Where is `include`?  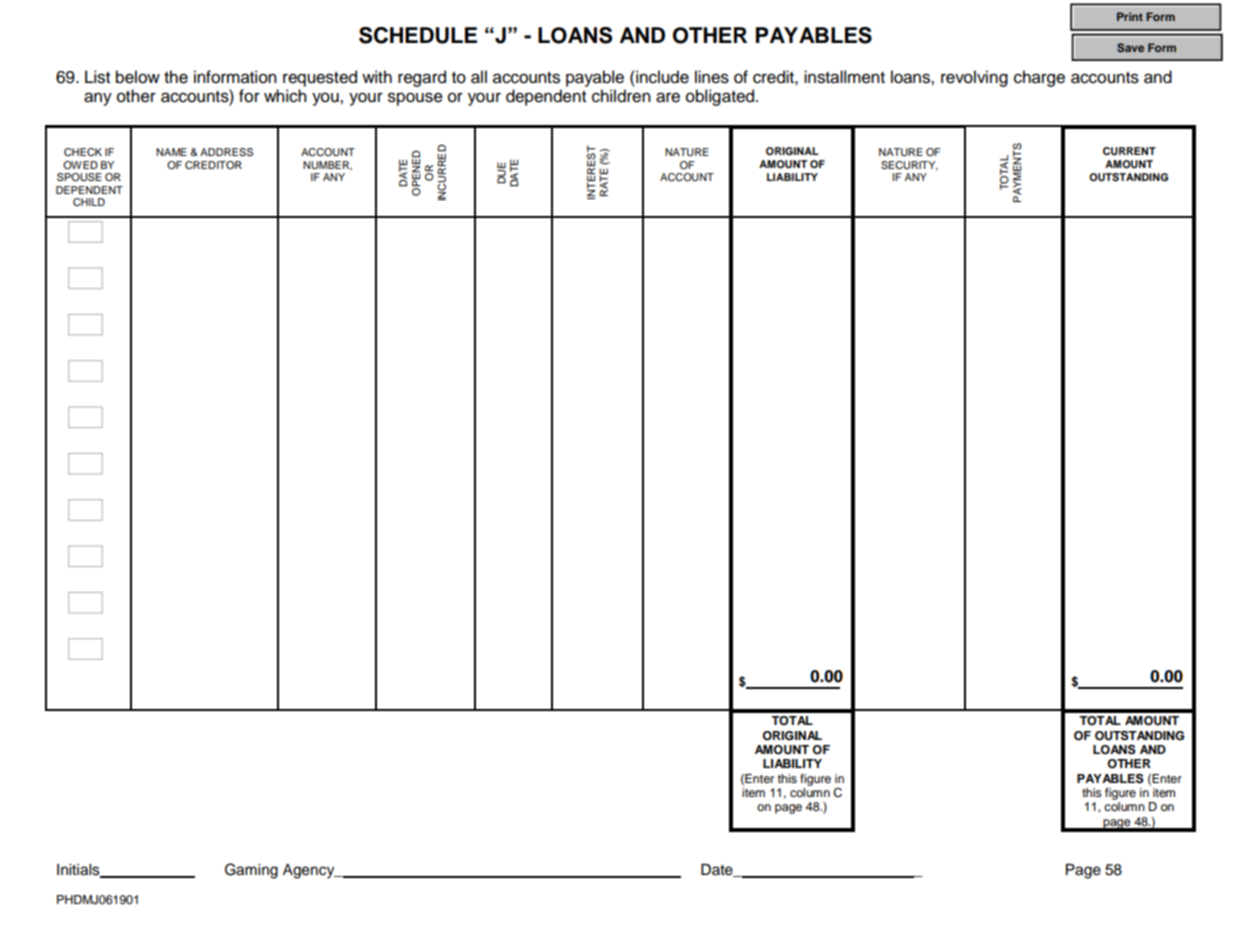 include is located at coordinates (661, 77).
